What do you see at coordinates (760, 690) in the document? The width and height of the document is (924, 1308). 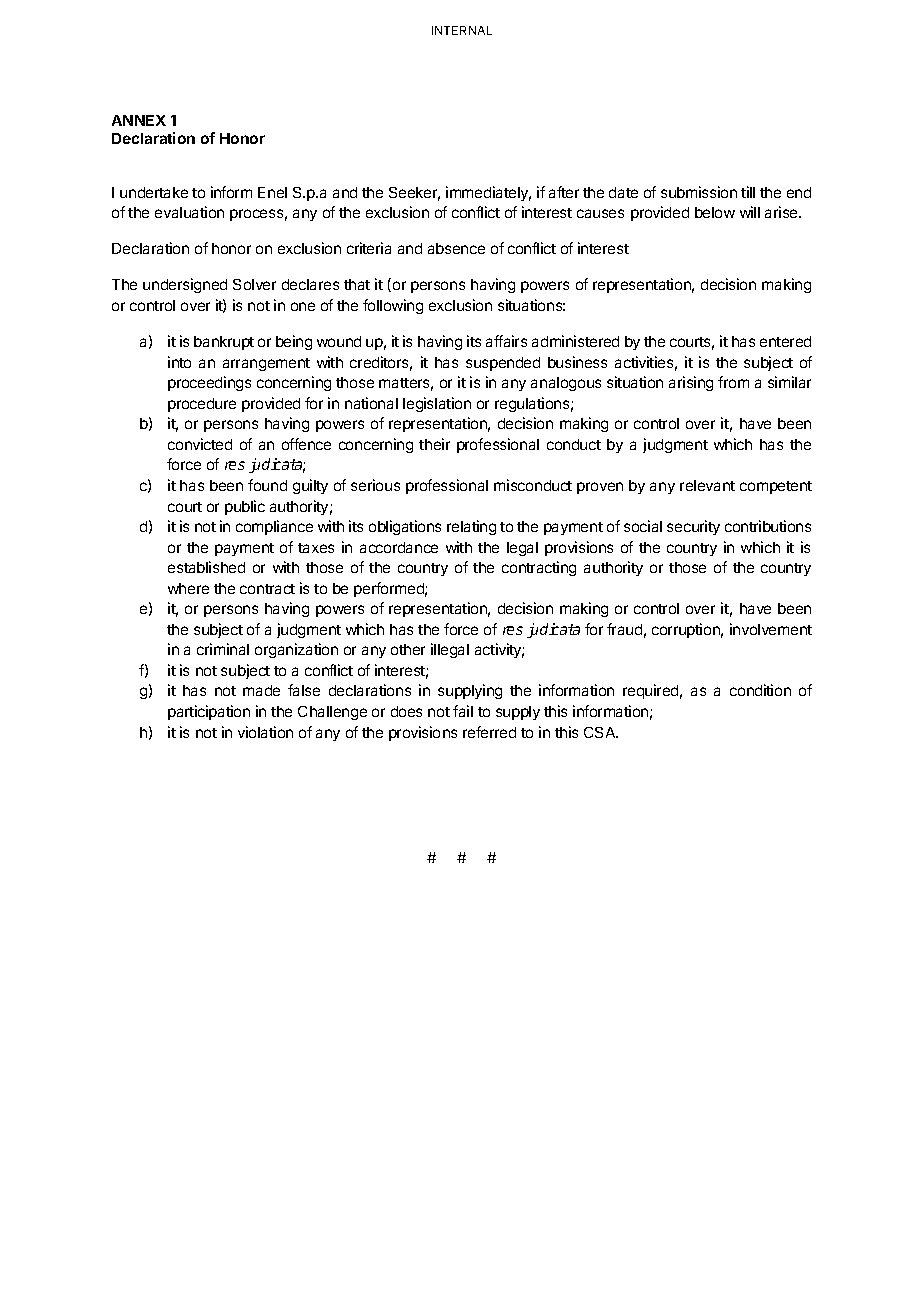 I see `condition` at bounding box center [760, 690].
